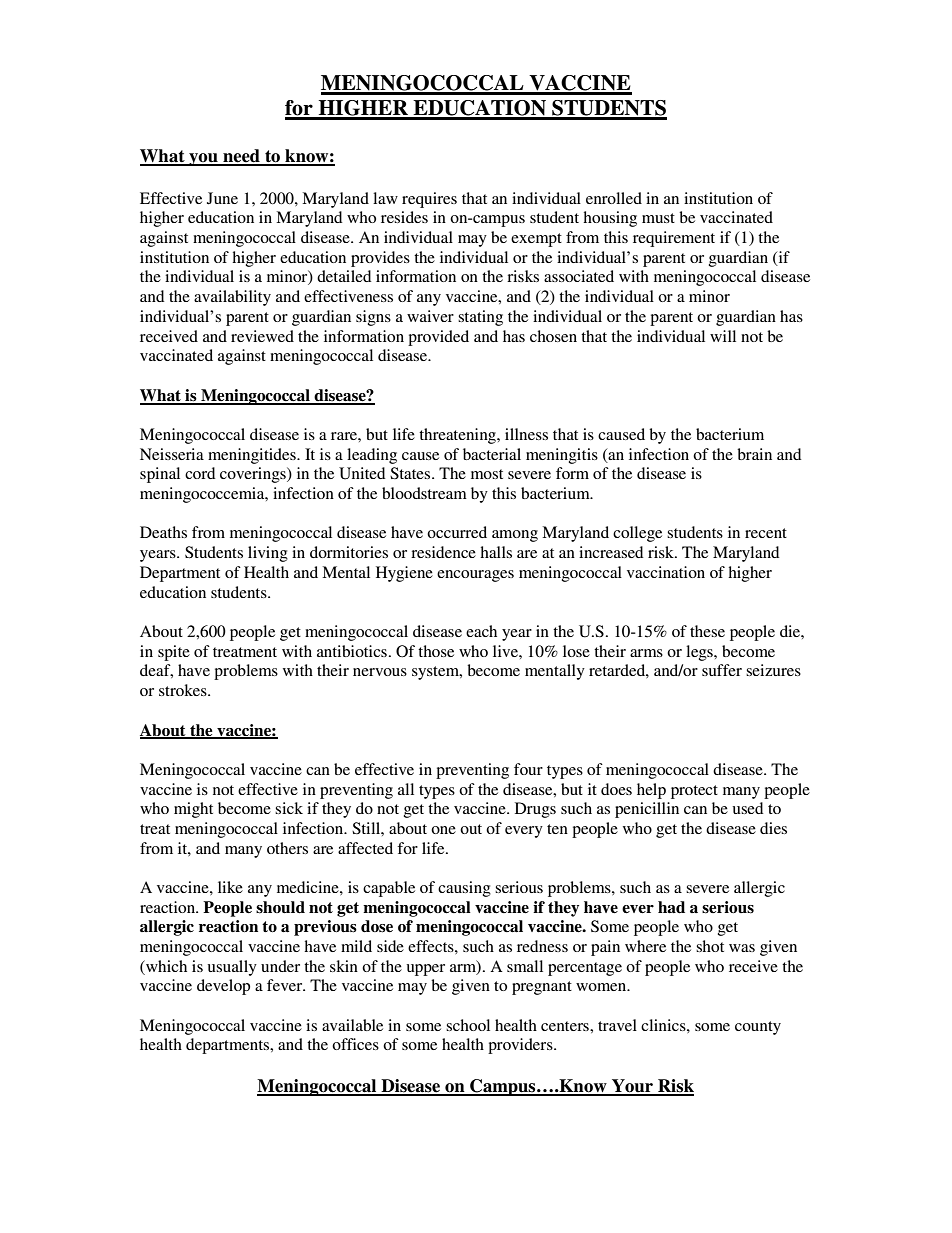 The image size is (952, 1233). What do you see at coordinates (268, 554) in the document?
I see `living` at bounding box center [268, 554].
